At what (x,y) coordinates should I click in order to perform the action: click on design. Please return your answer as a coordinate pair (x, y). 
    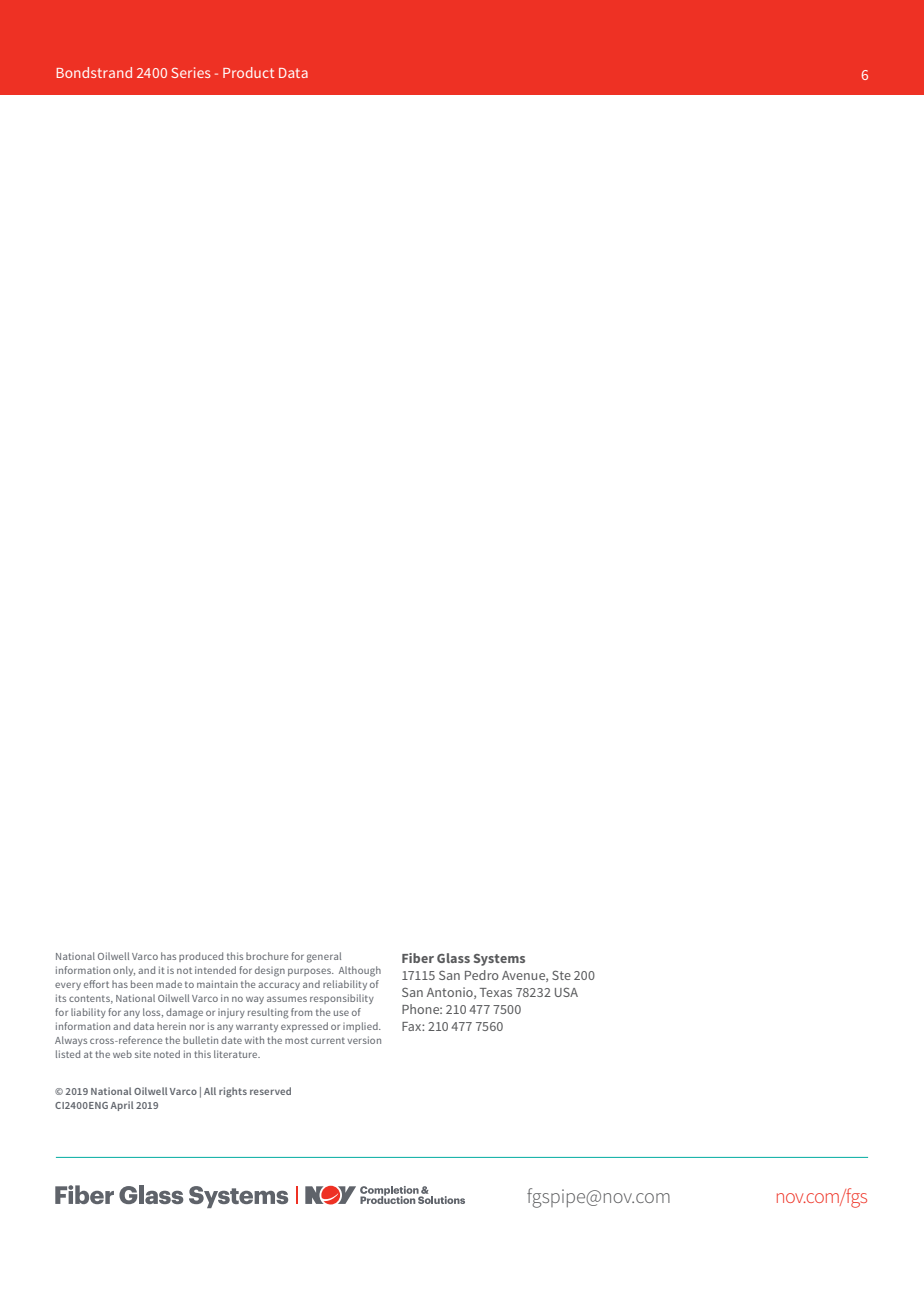
    Looking at the image, I should click on (270, 971).
